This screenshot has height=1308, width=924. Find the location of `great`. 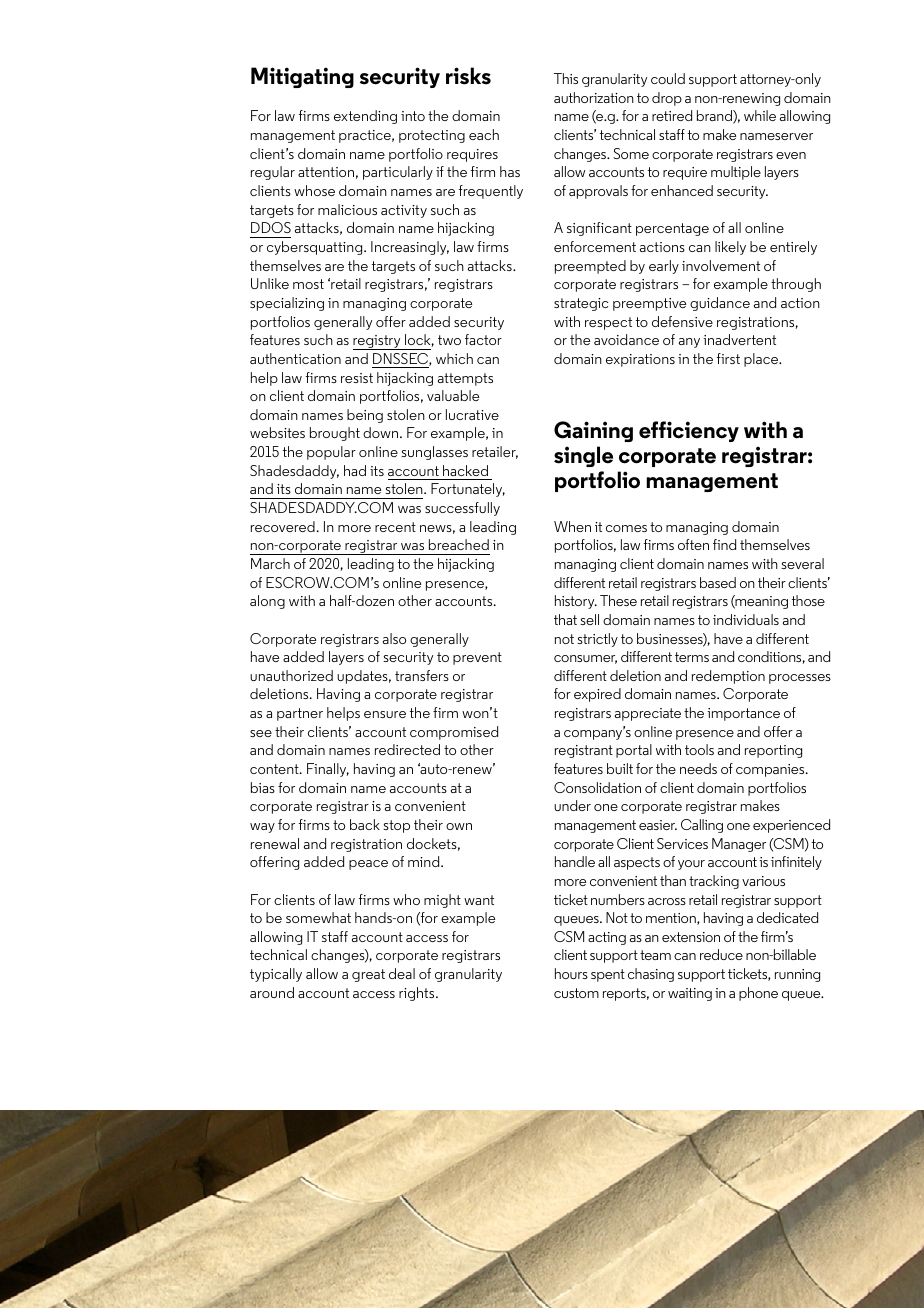

great is located at coordinates (368, 975).
